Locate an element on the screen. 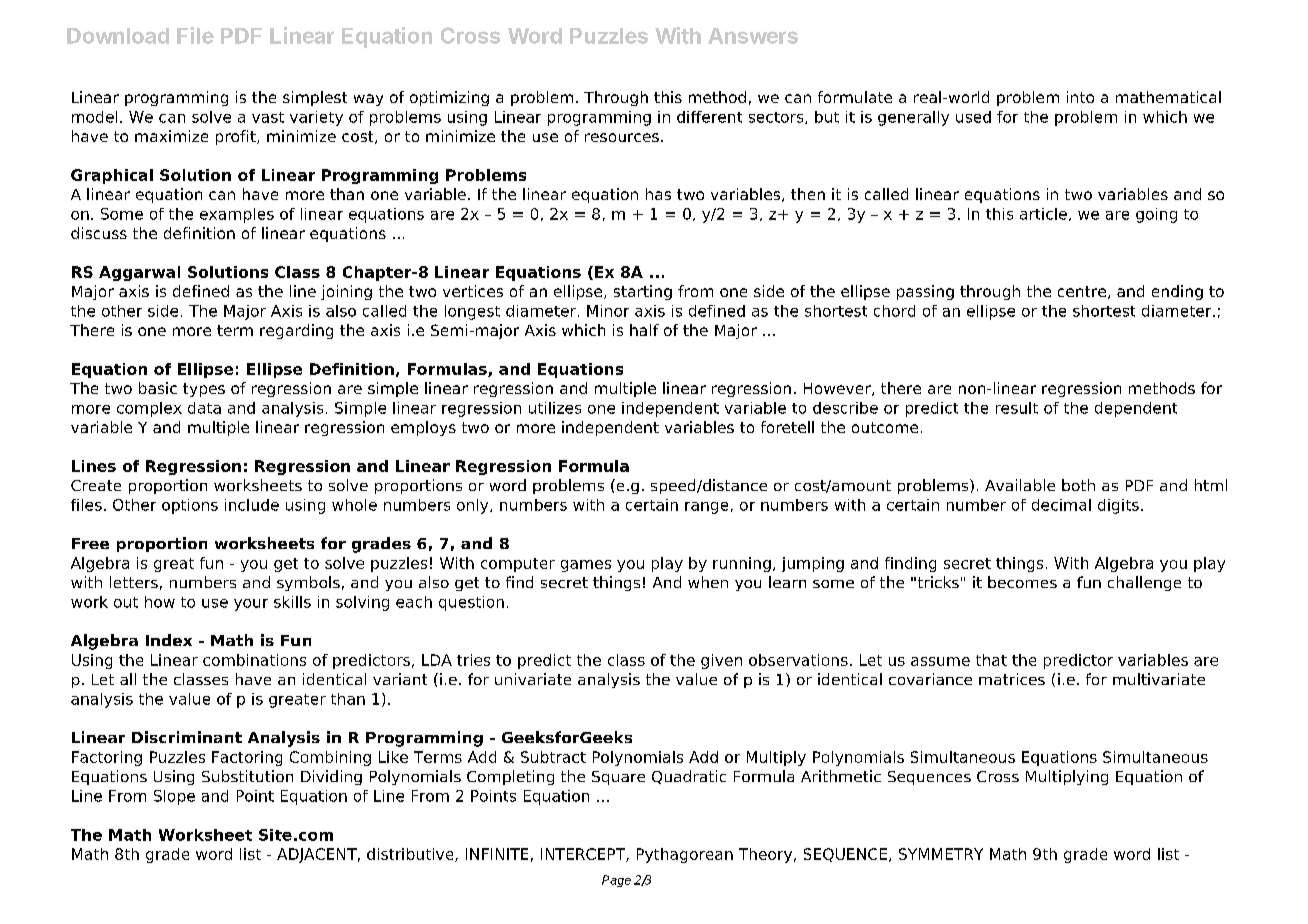 This screenshot has width=1308, height=924. Download is located at coordinates (118, 36).
